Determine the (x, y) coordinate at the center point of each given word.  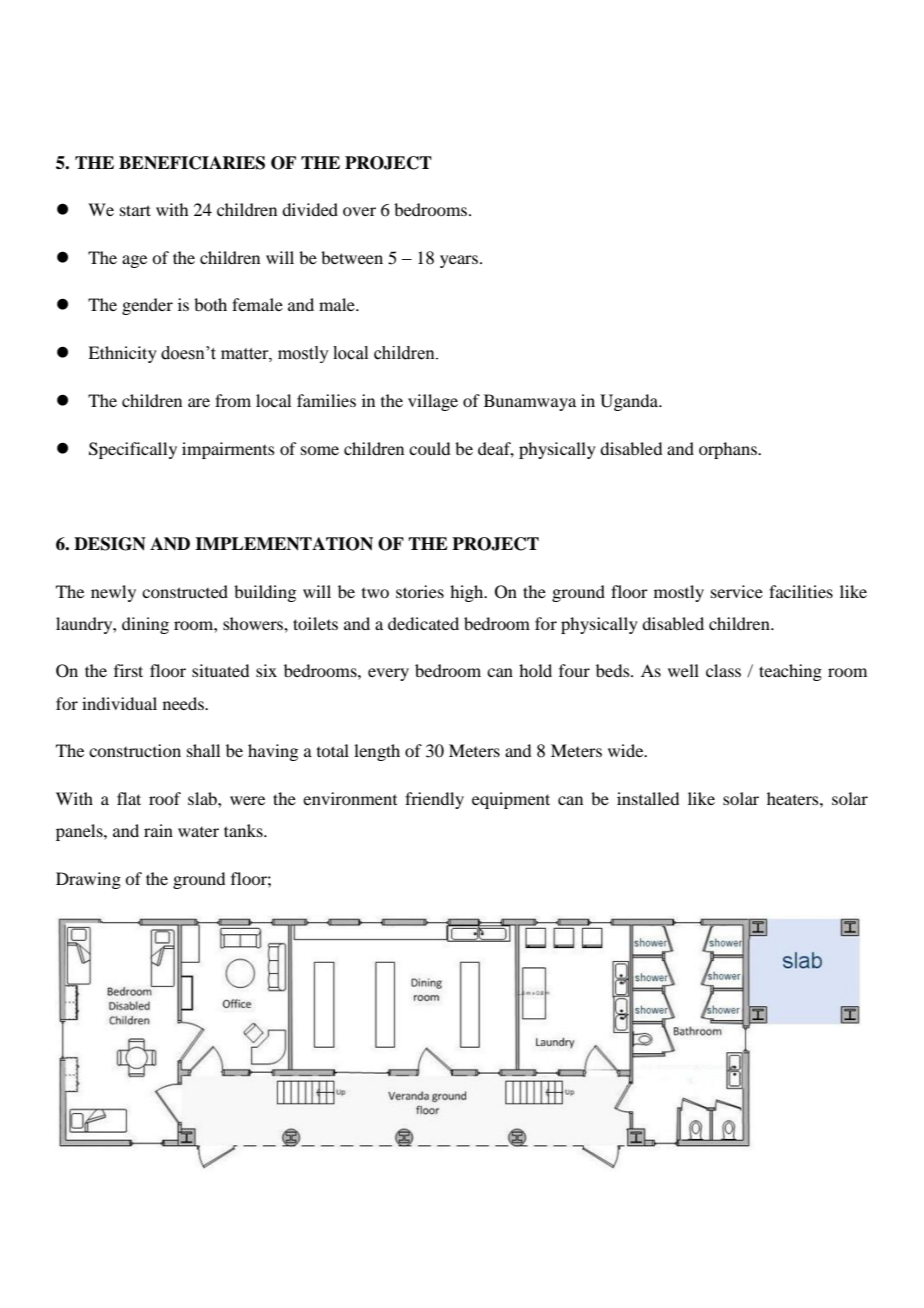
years (459, 261)
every (388, 674)
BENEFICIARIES (192, 163)
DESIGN (110, 544)
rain (158, 830)
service (737, 591)
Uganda (630, 402)
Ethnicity (122, 354)
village (433, 402)
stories (420, 591)
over (359, 211)
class (723, 670)
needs (184, 703)
